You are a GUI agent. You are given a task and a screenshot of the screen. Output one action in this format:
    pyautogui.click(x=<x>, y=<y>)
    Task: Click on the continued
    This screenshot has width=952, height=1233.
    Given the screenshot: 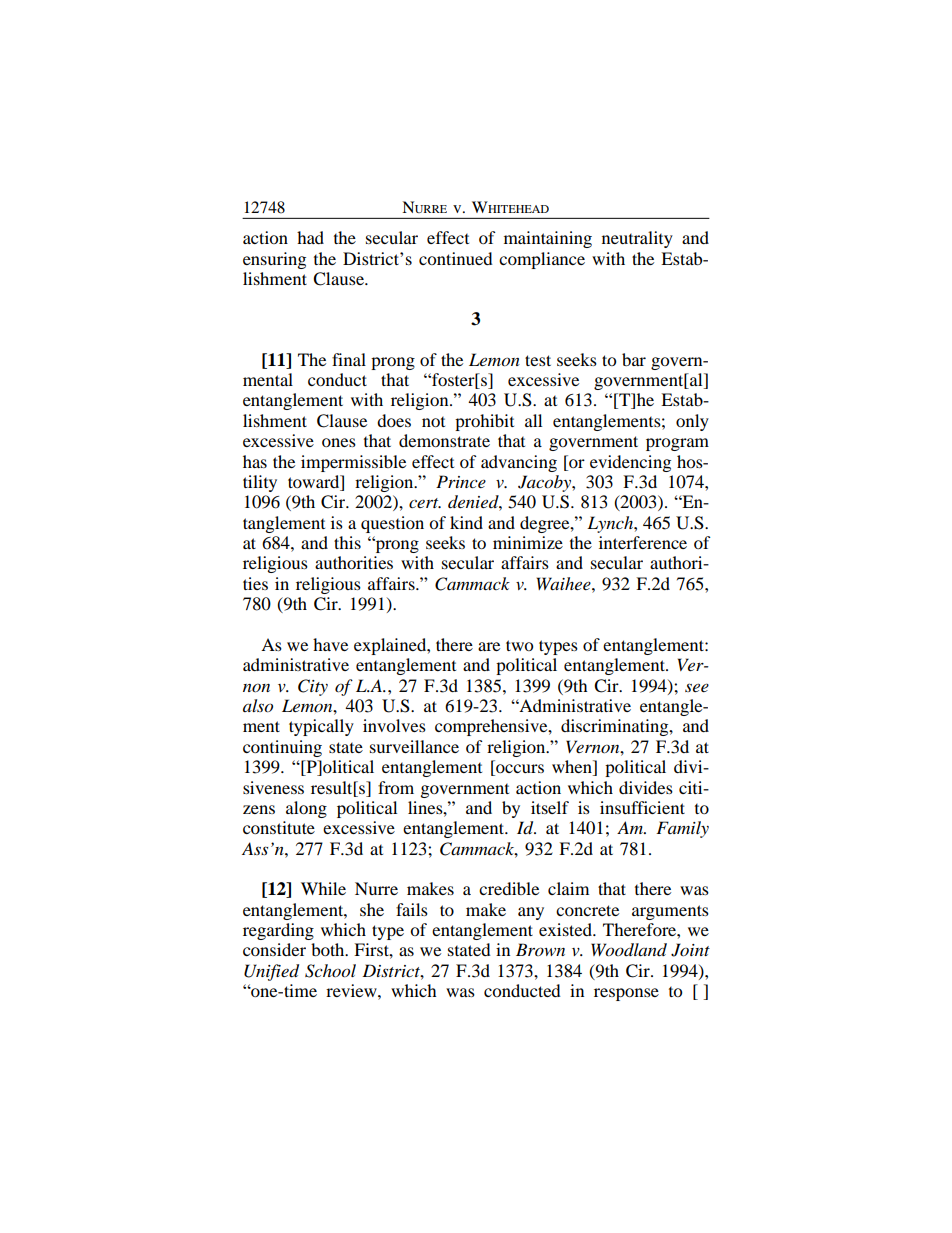 What is the action you would take?
    pyautogui.click(x=456, y=258)
